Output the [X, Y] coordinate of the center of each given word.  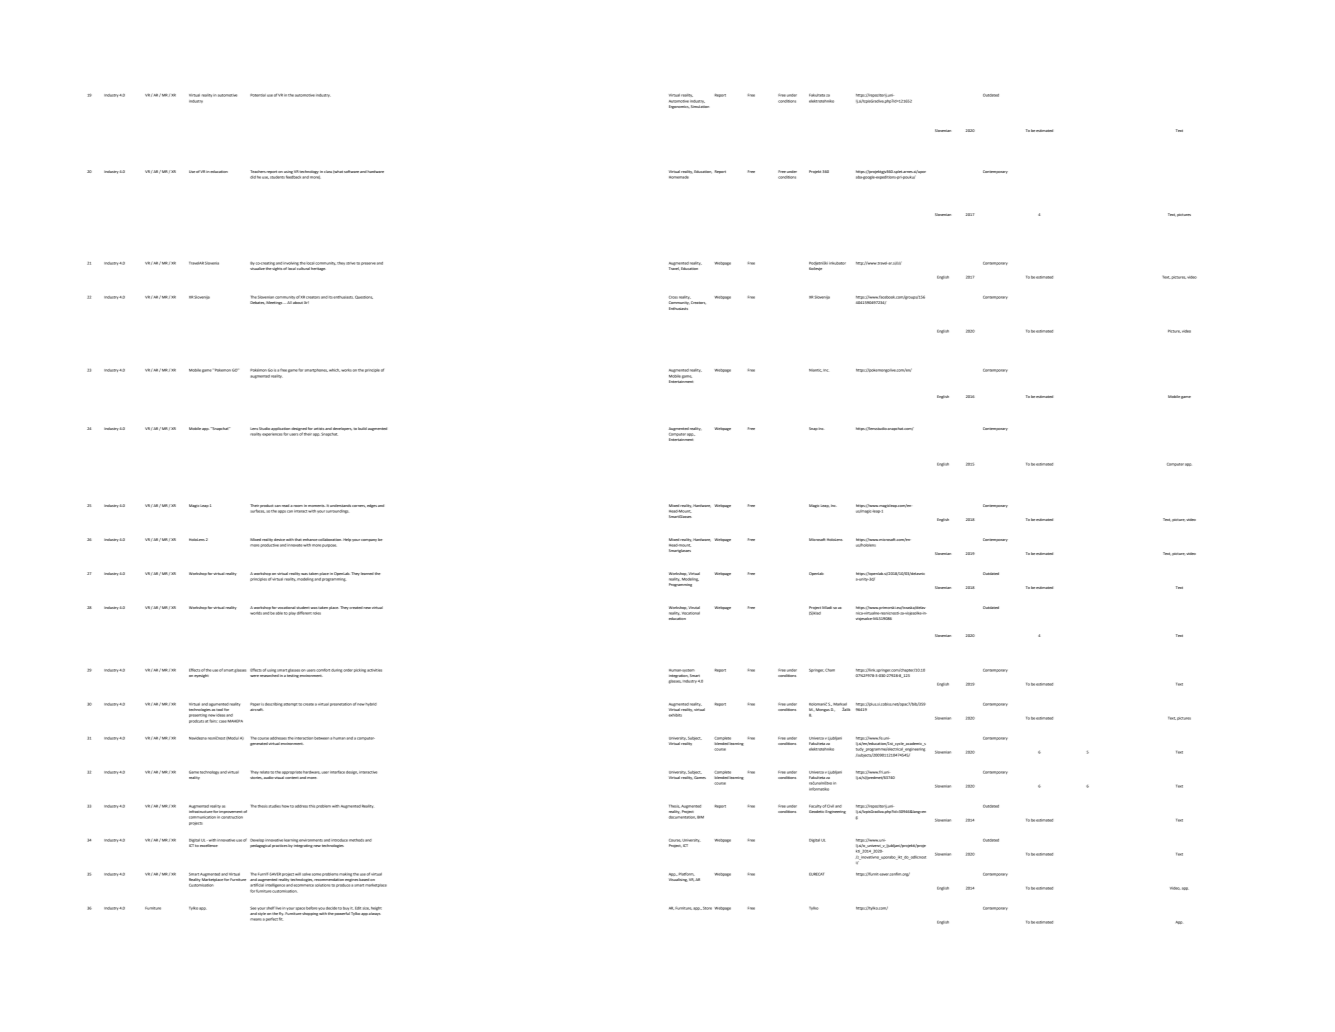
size [366, 908]
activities [374, 670]
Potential [258, 95]
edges [372, 506]
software [351, 171]
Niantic [815, 370]
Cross [673, 297]
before [311, 908]
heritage [318, 269]
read [285, 505]
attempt [291, 704]
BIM [700, 817]
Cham [830, 670]
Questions [364, 297]
